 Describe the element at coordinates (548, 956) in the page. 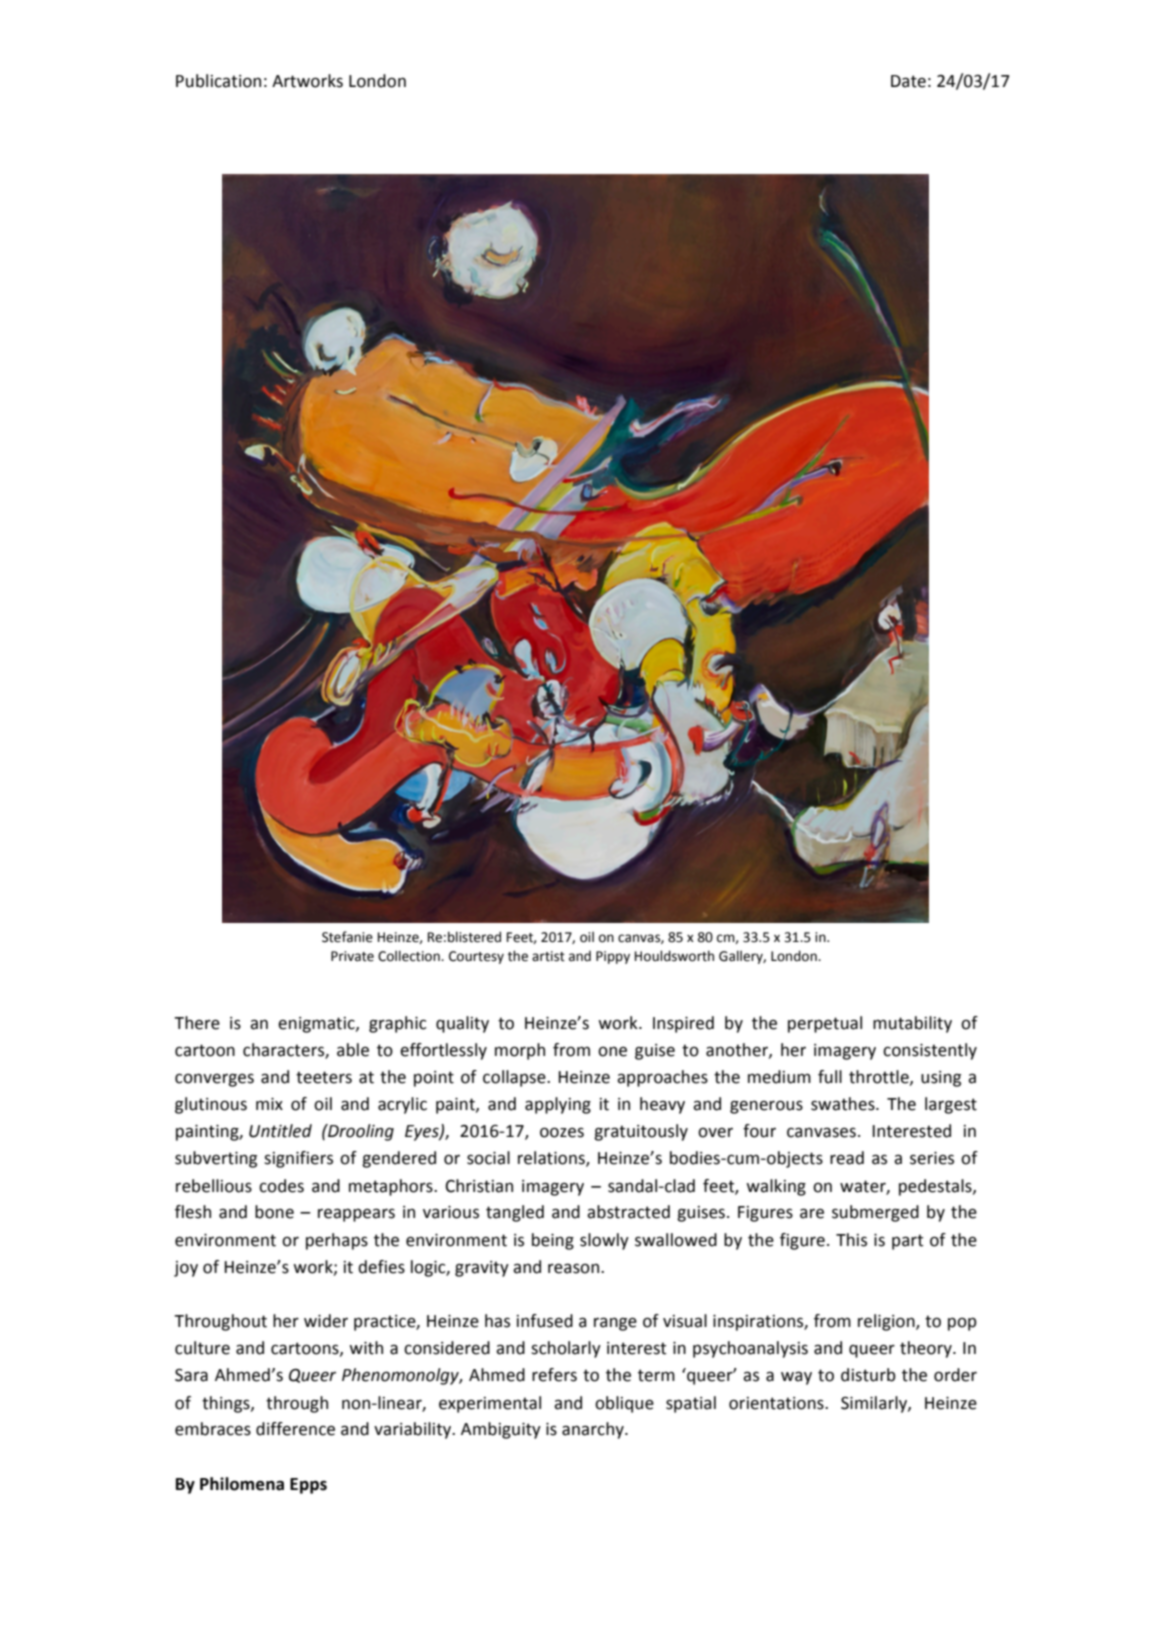

I see `artist` at that location.
